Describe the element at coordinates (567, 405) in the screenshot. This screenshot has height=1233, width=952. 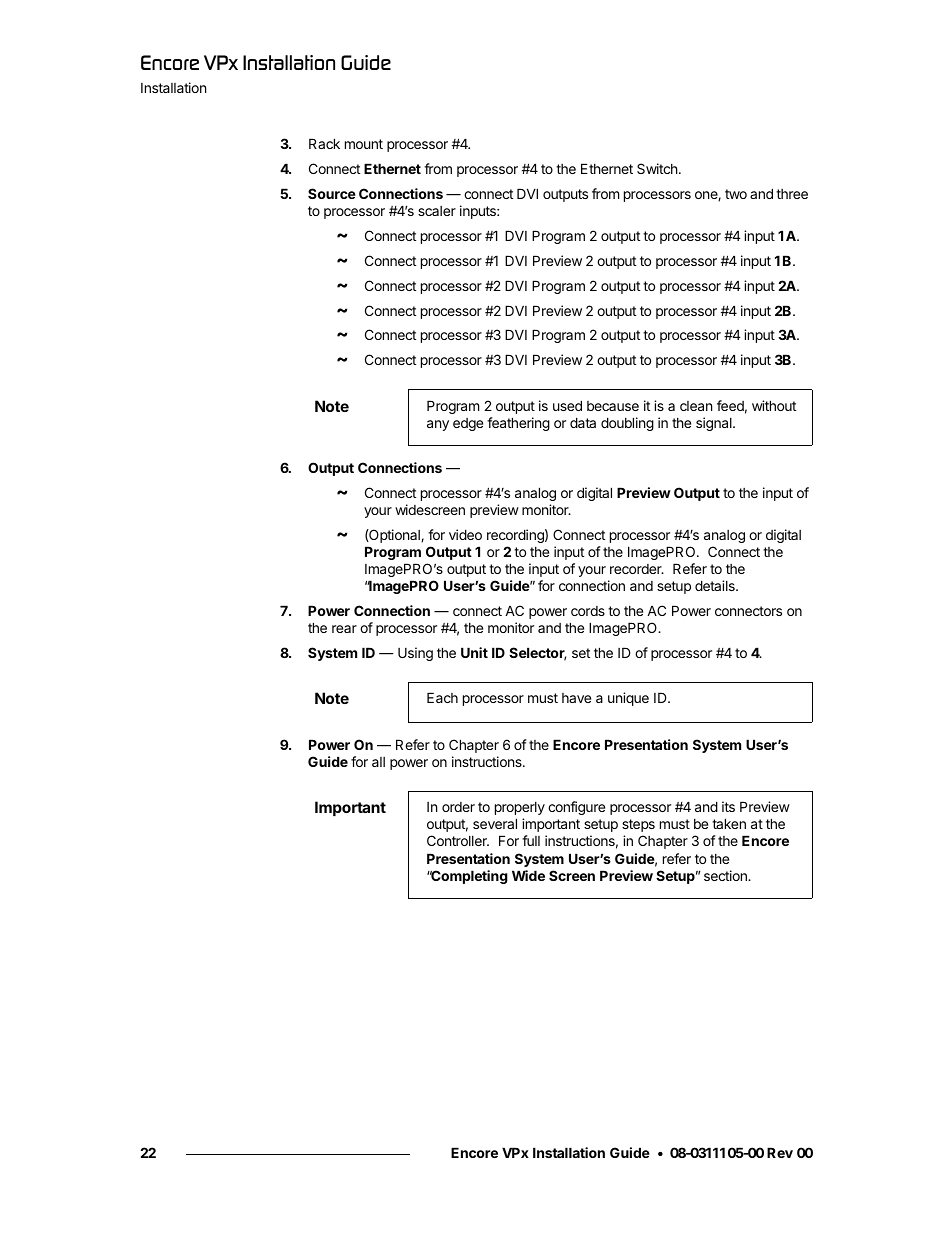
I see `used` at that location.
